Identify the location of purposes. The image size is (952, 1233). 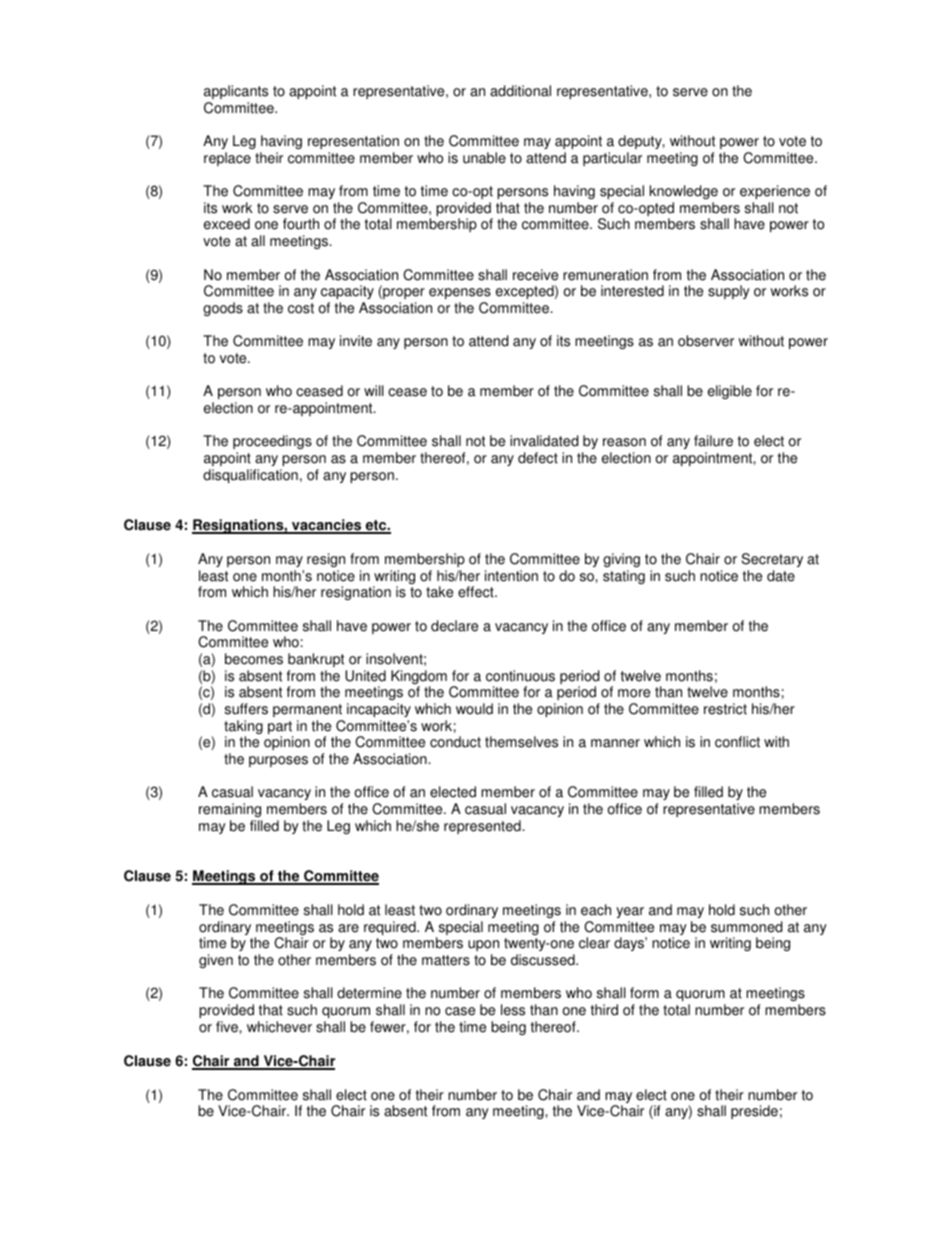
(278, 761).
